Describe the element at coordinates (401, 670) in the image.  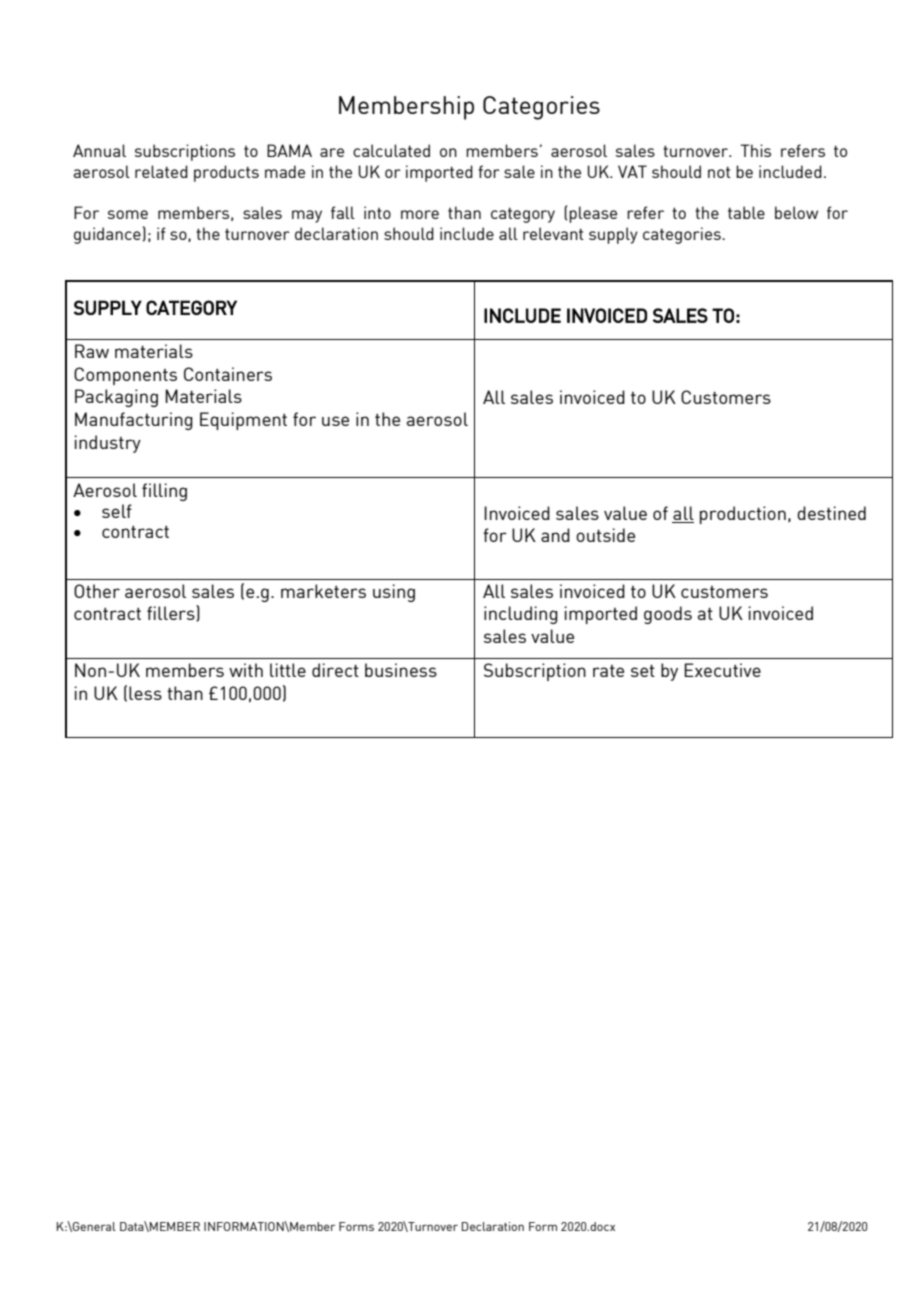
I see `business` at that location.
